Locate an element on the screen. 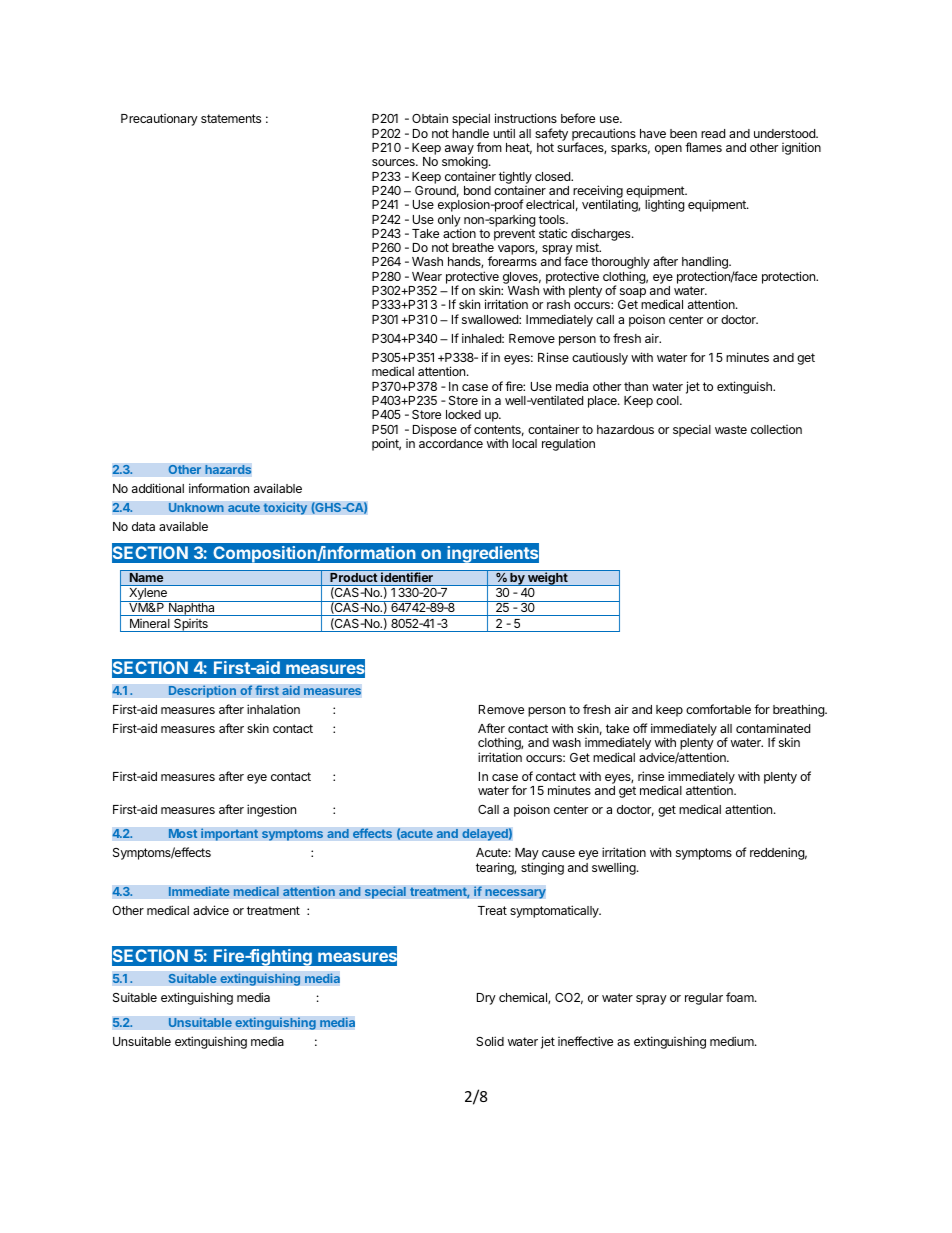  accordance is located at coordinates (451, 443).
